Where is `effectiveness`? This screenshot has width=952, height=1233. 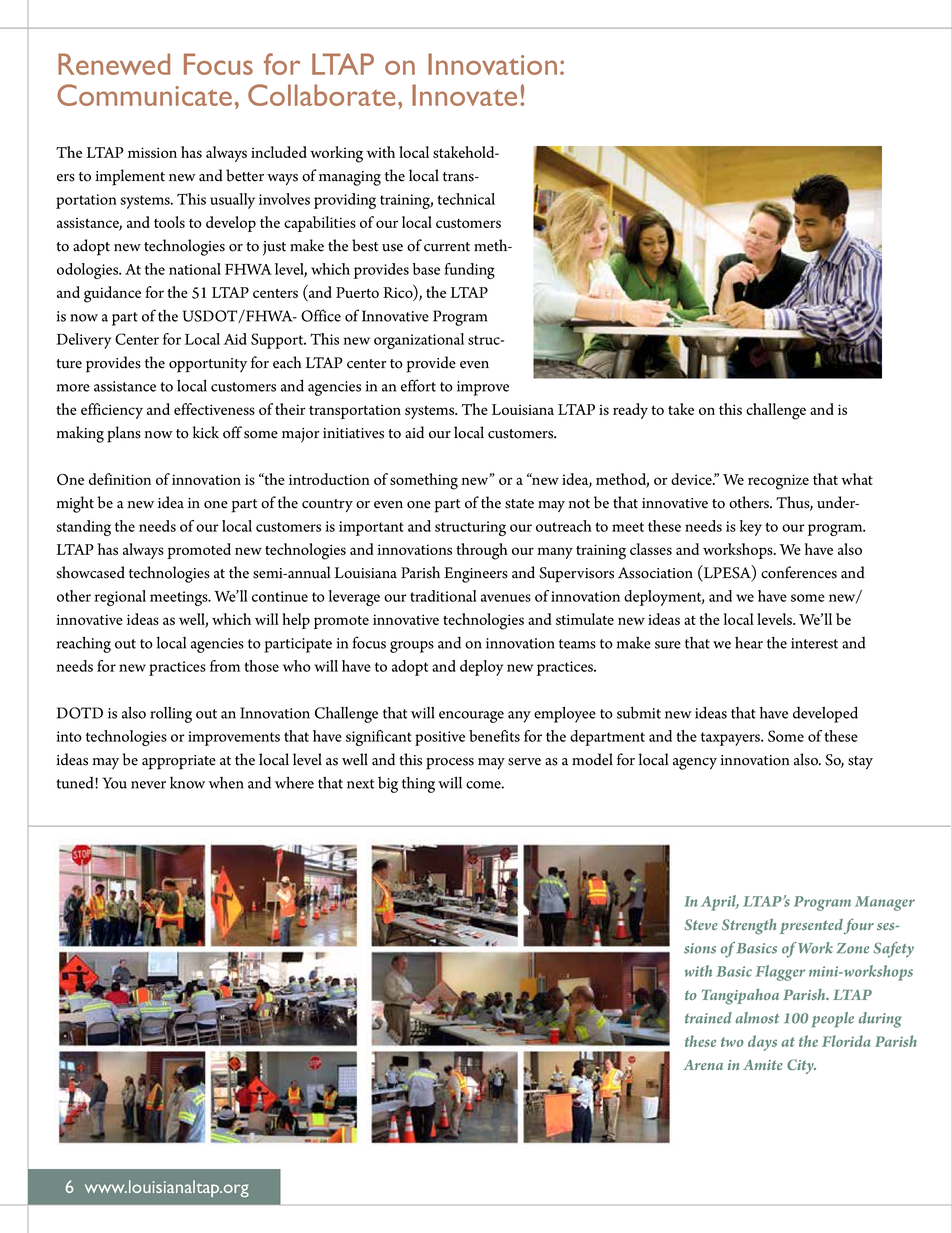
effectiveness is located at coordinates (214, 409).
